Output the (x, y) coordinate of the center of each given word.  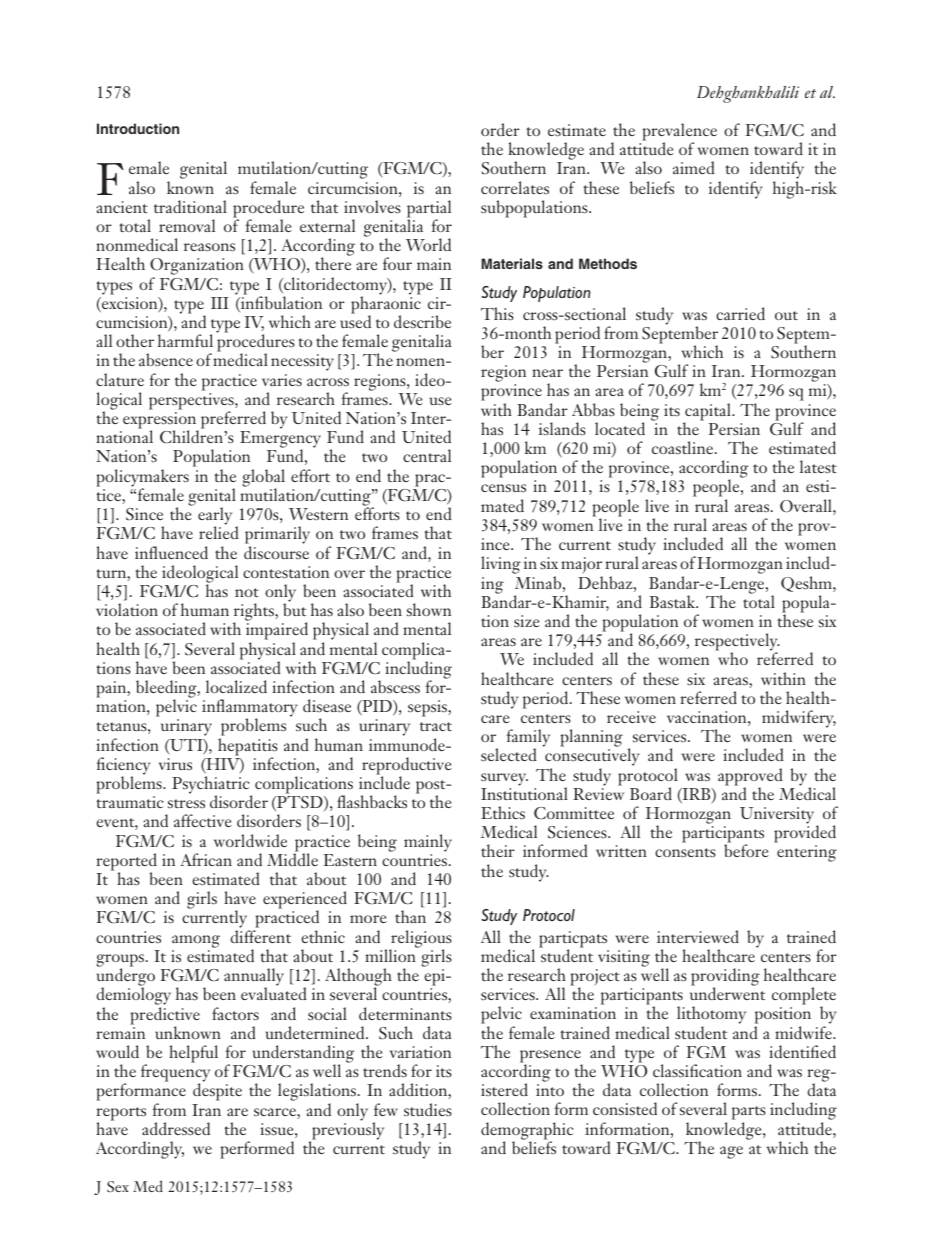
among (196, 941)
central (427, 455)
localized (236, 686)
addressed (176, 1128)
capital (708, 413)
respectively (737, 643)
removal (187, 225)
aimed (694, 167)
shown (429, 609)
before (746, 850)
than (410, 916)
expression (161, 421)
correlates (515, 187)
